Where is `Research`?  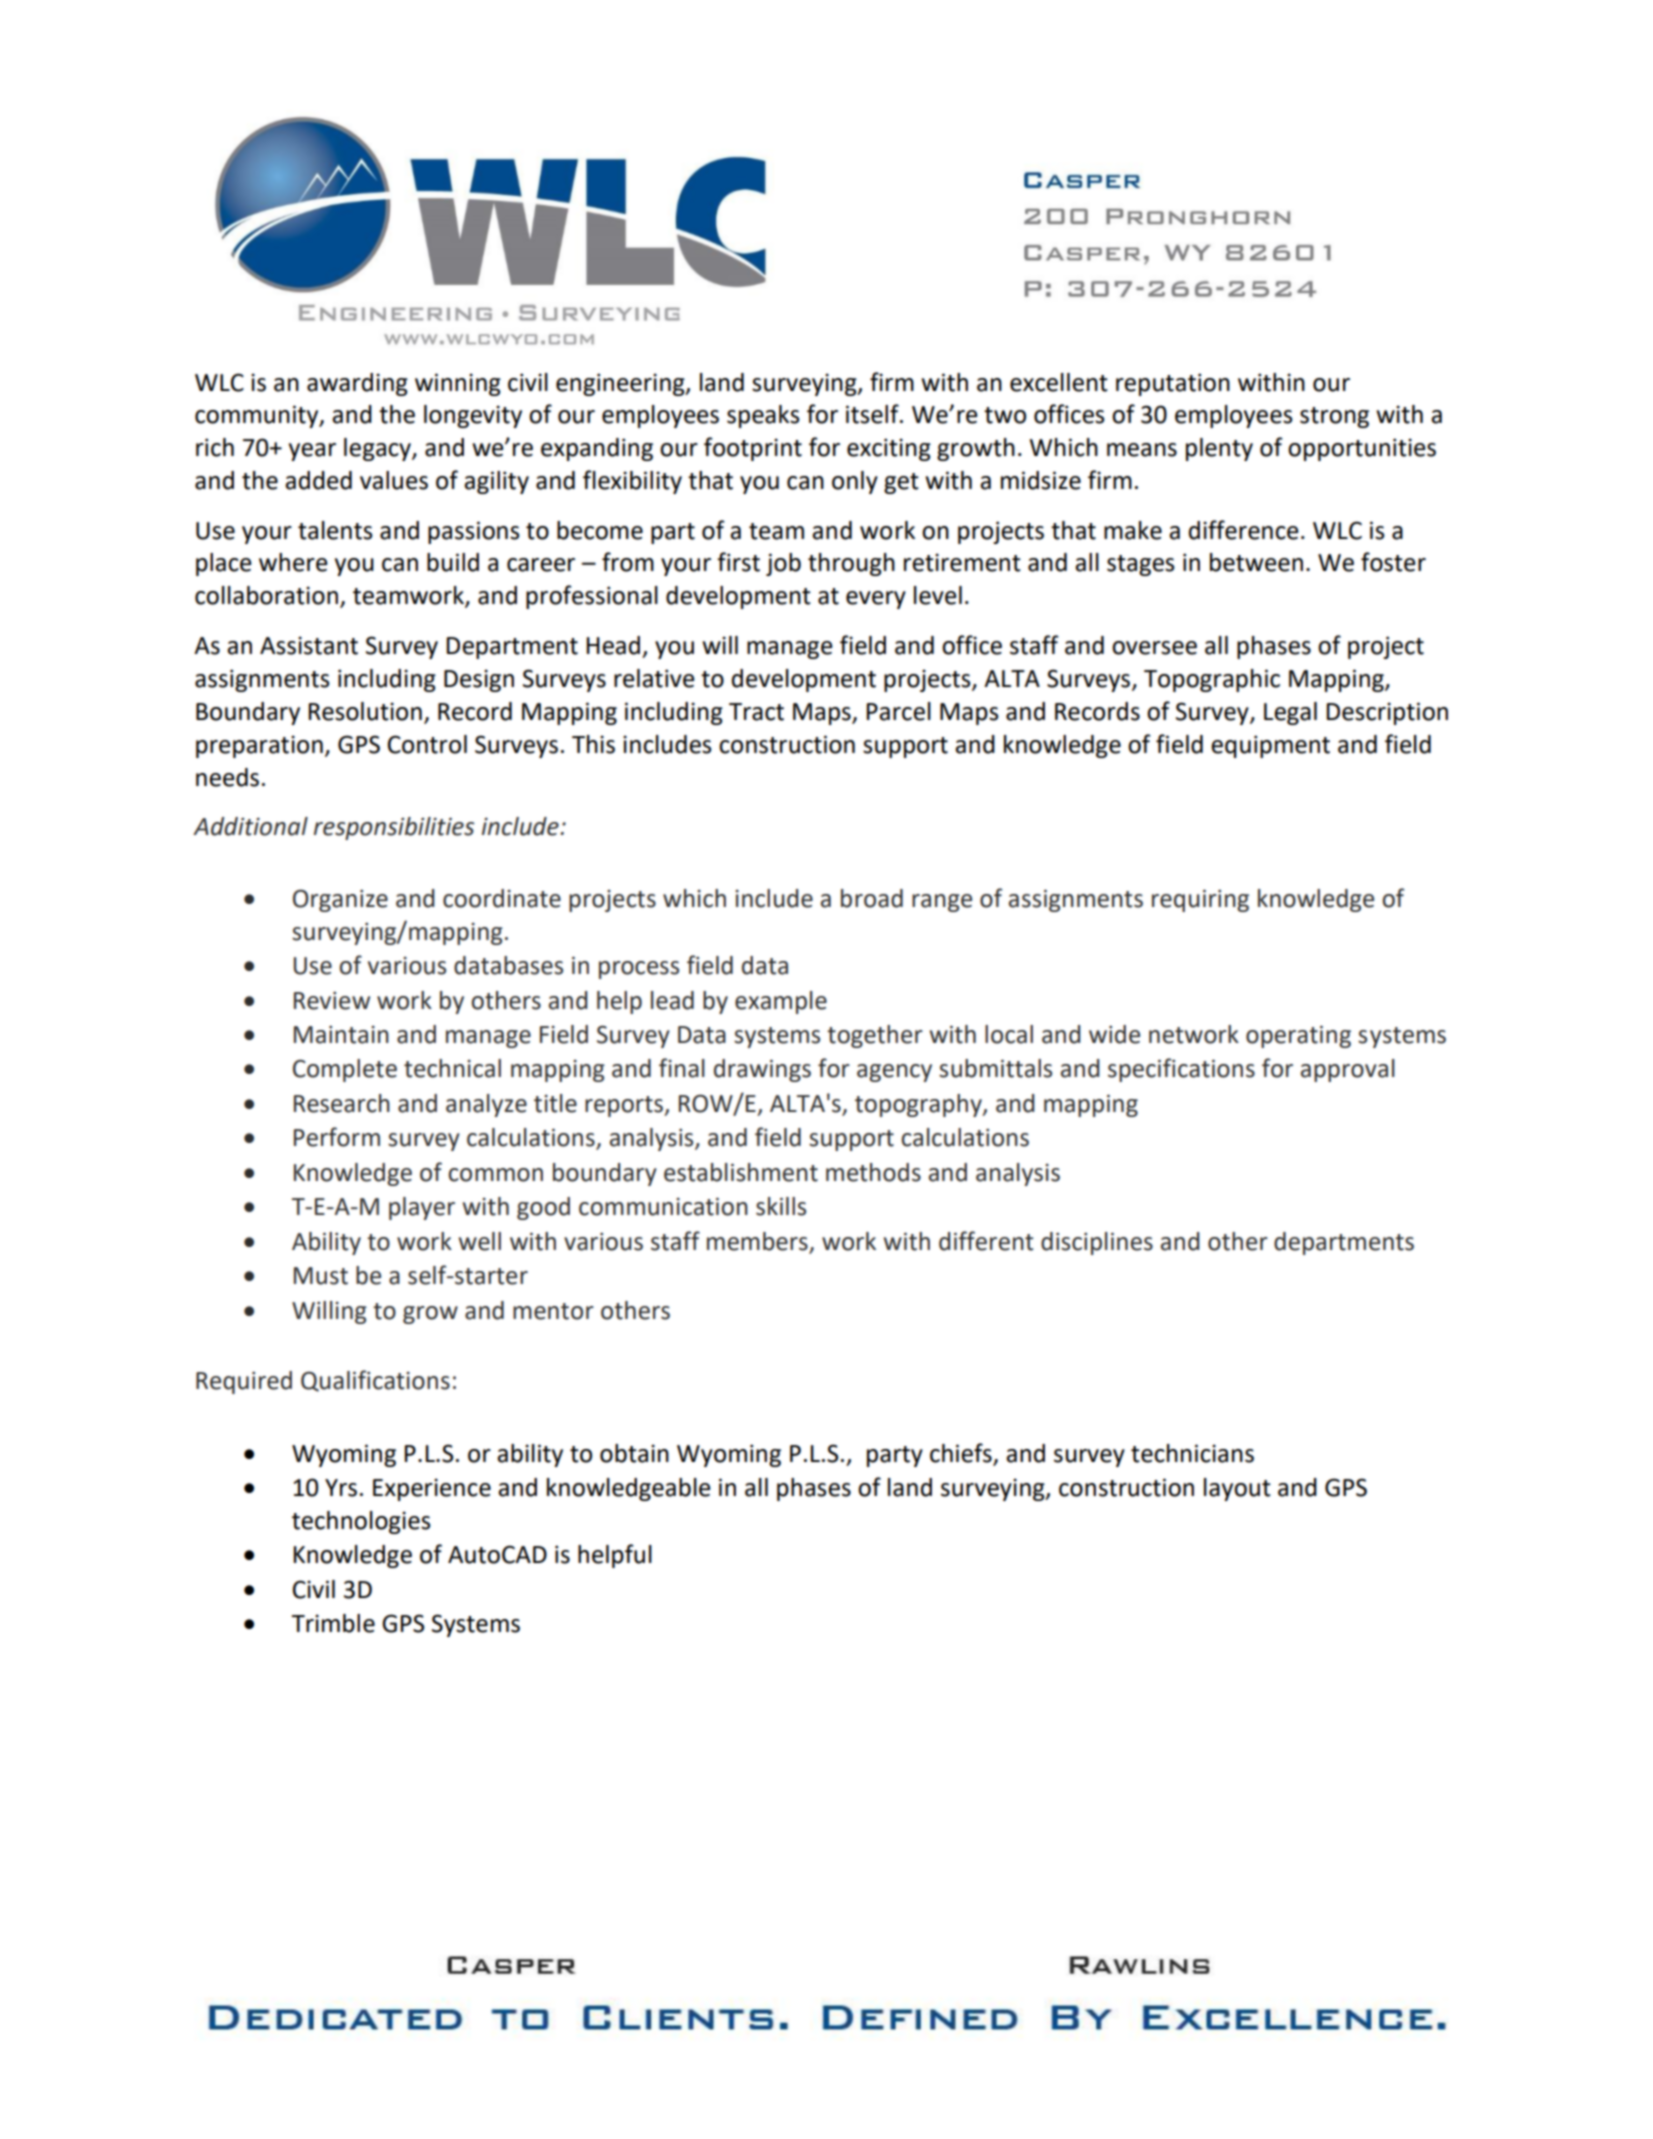
Research is located at coordinates (342, 1103).
